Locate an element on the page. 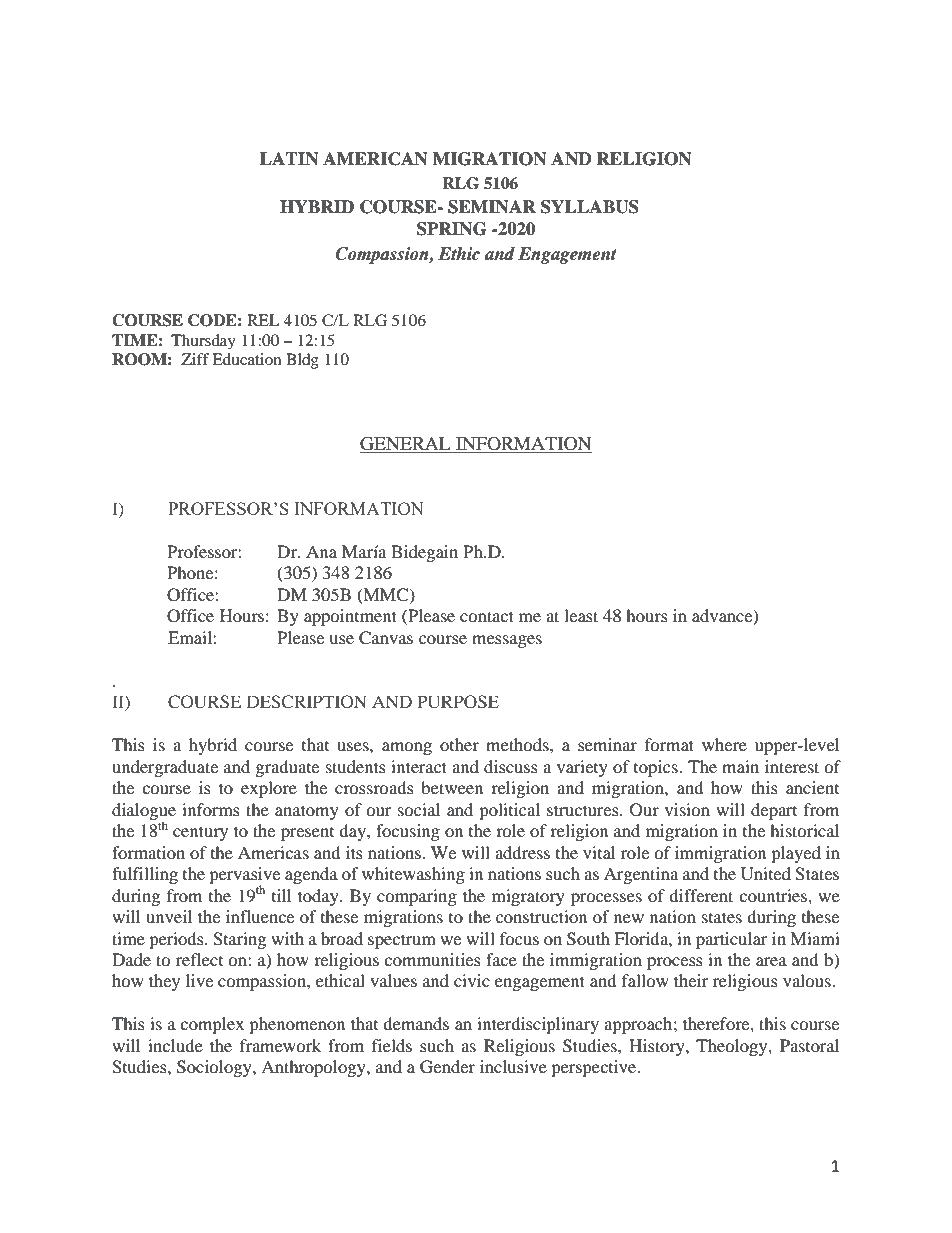  SYLLABUS is located at coordinates (590, 207).
